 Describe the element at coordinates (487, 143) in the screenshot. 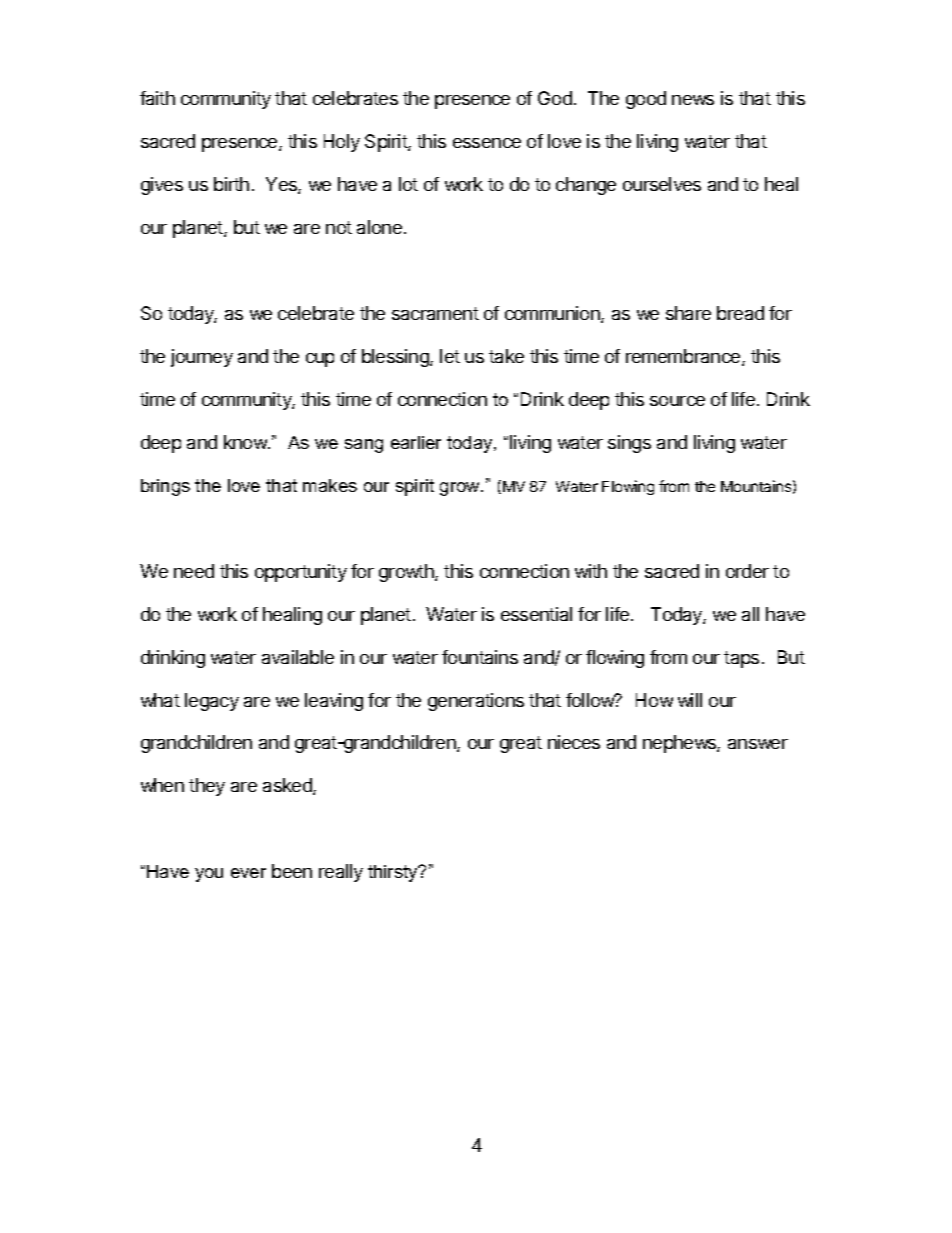

I see `essence` at that location.
